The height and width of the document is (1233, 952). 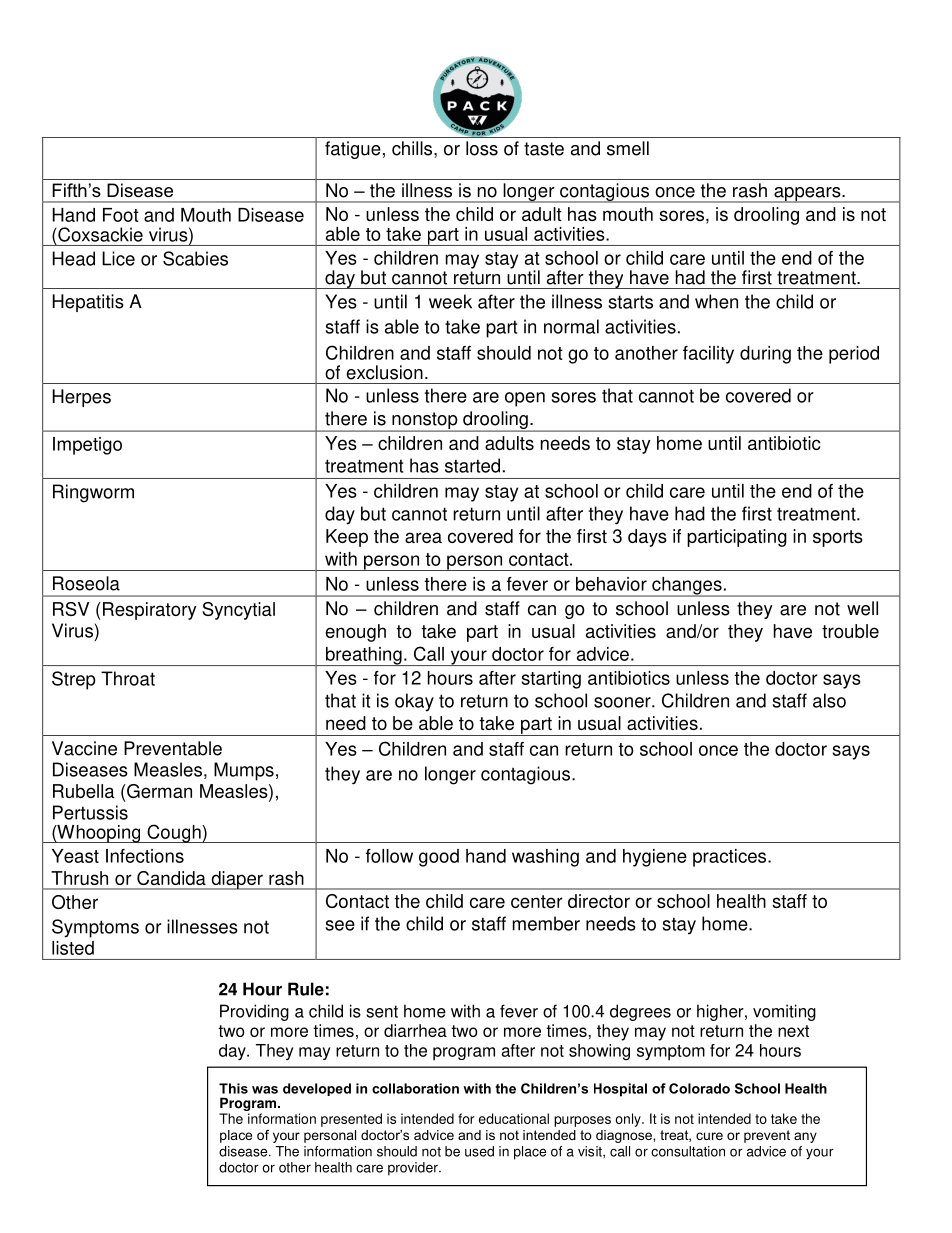 I want to click on Ringworm, so click(x=93, y=493).
